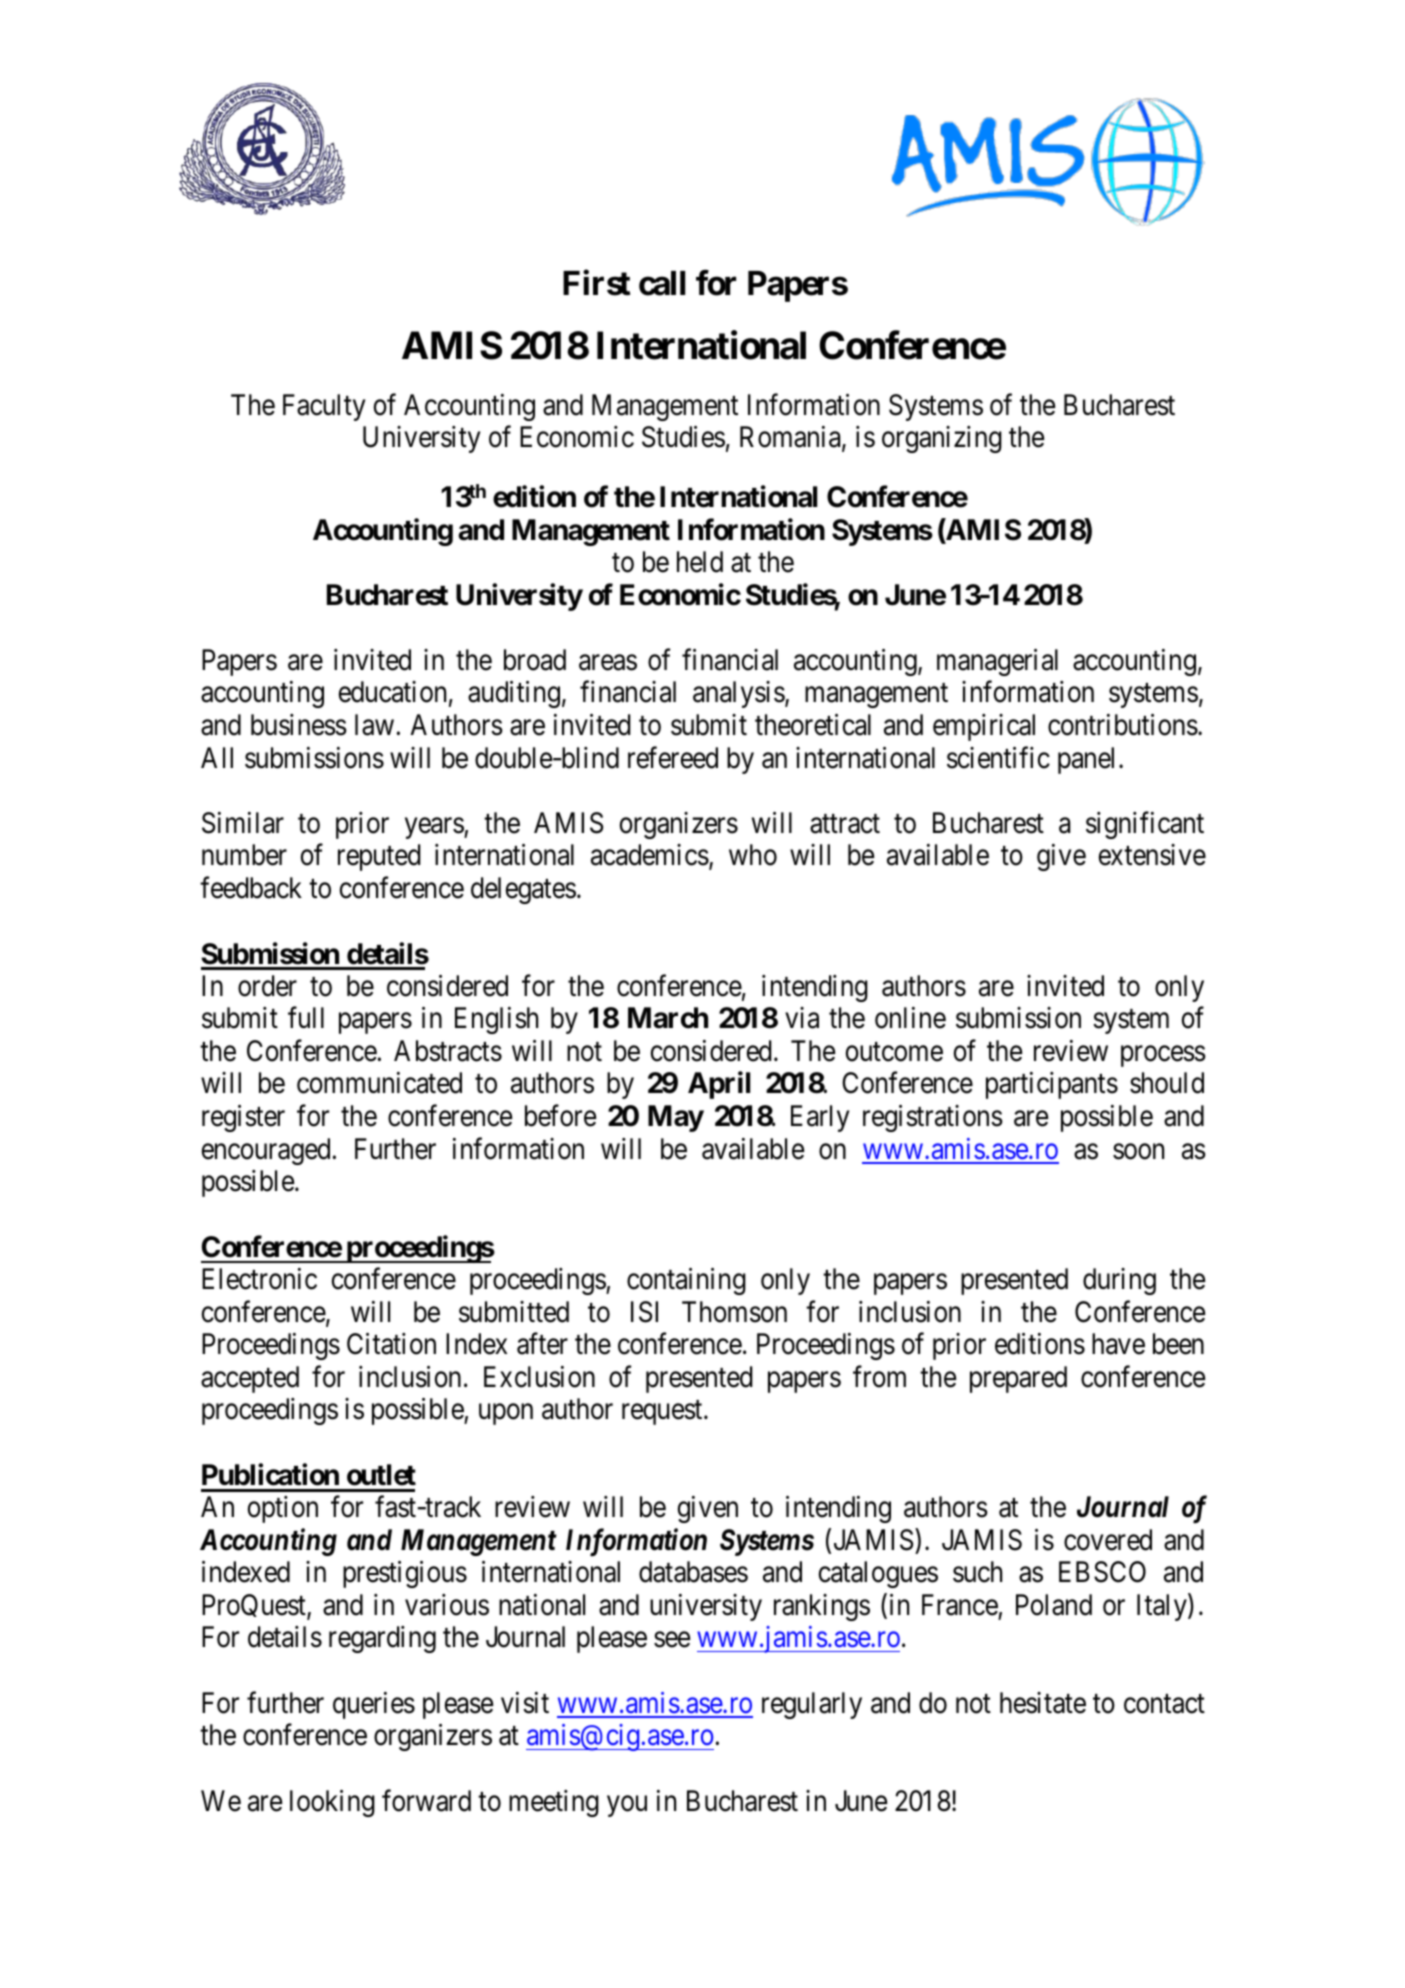 This screenshot has height=1988, width=1405. What do you see at coordinates (379, 857) in the screenshot?
I see `reputed` at bounding box center [379, 857].
